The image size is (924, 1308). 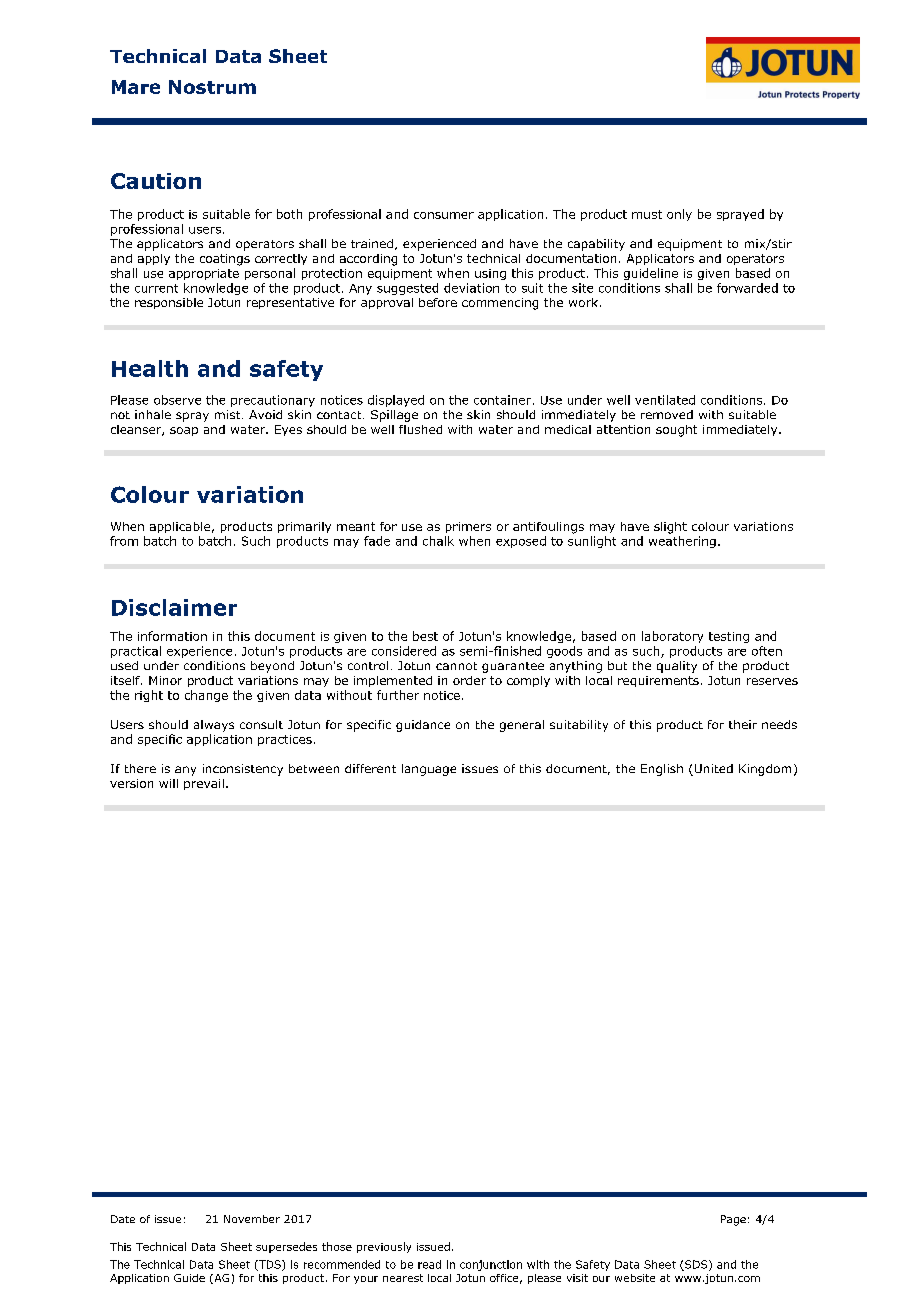 I want to click on only, so click(x=679, y=215).
